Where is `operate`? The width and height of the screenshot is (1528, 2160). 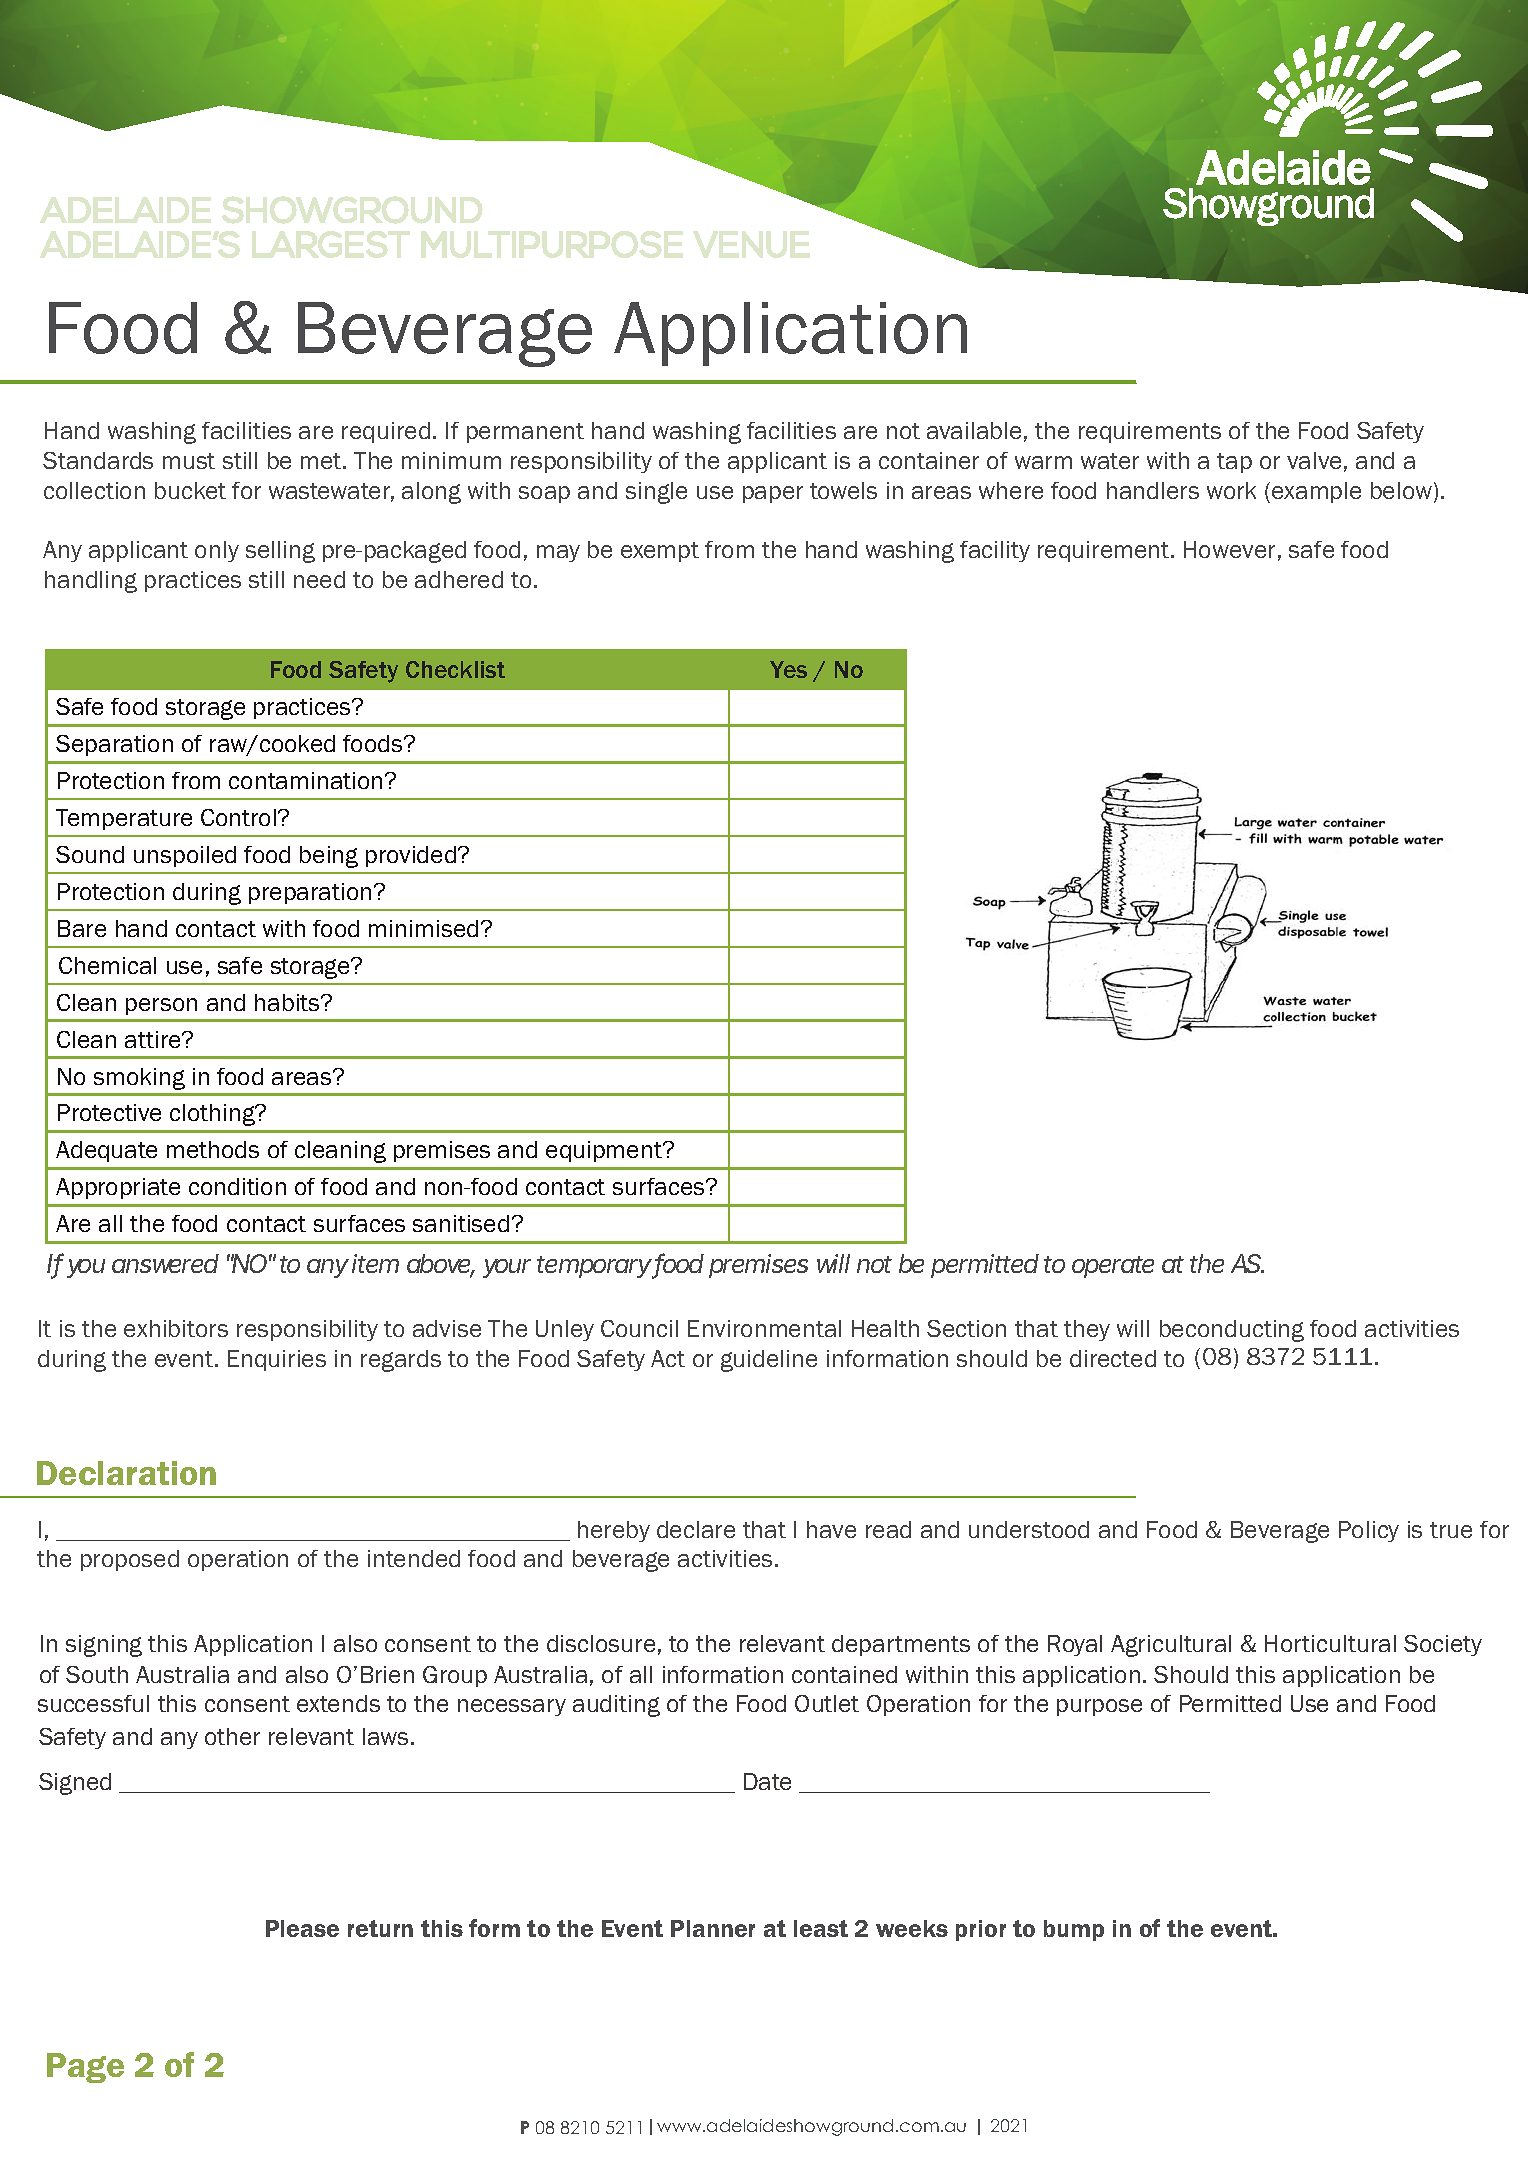
operate is located at coordinates (1113, 1267).
